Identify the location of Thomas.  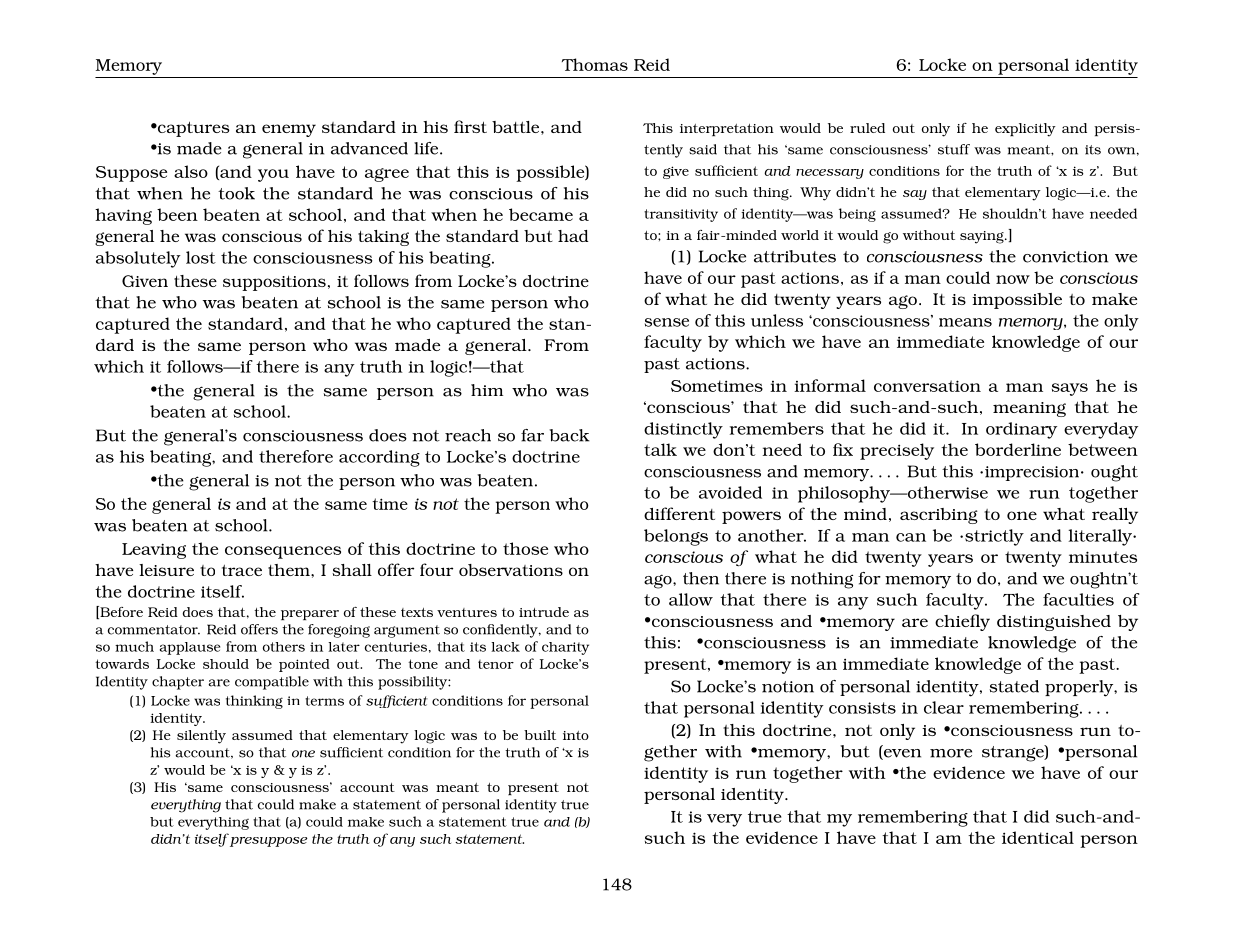
(595, 64).
